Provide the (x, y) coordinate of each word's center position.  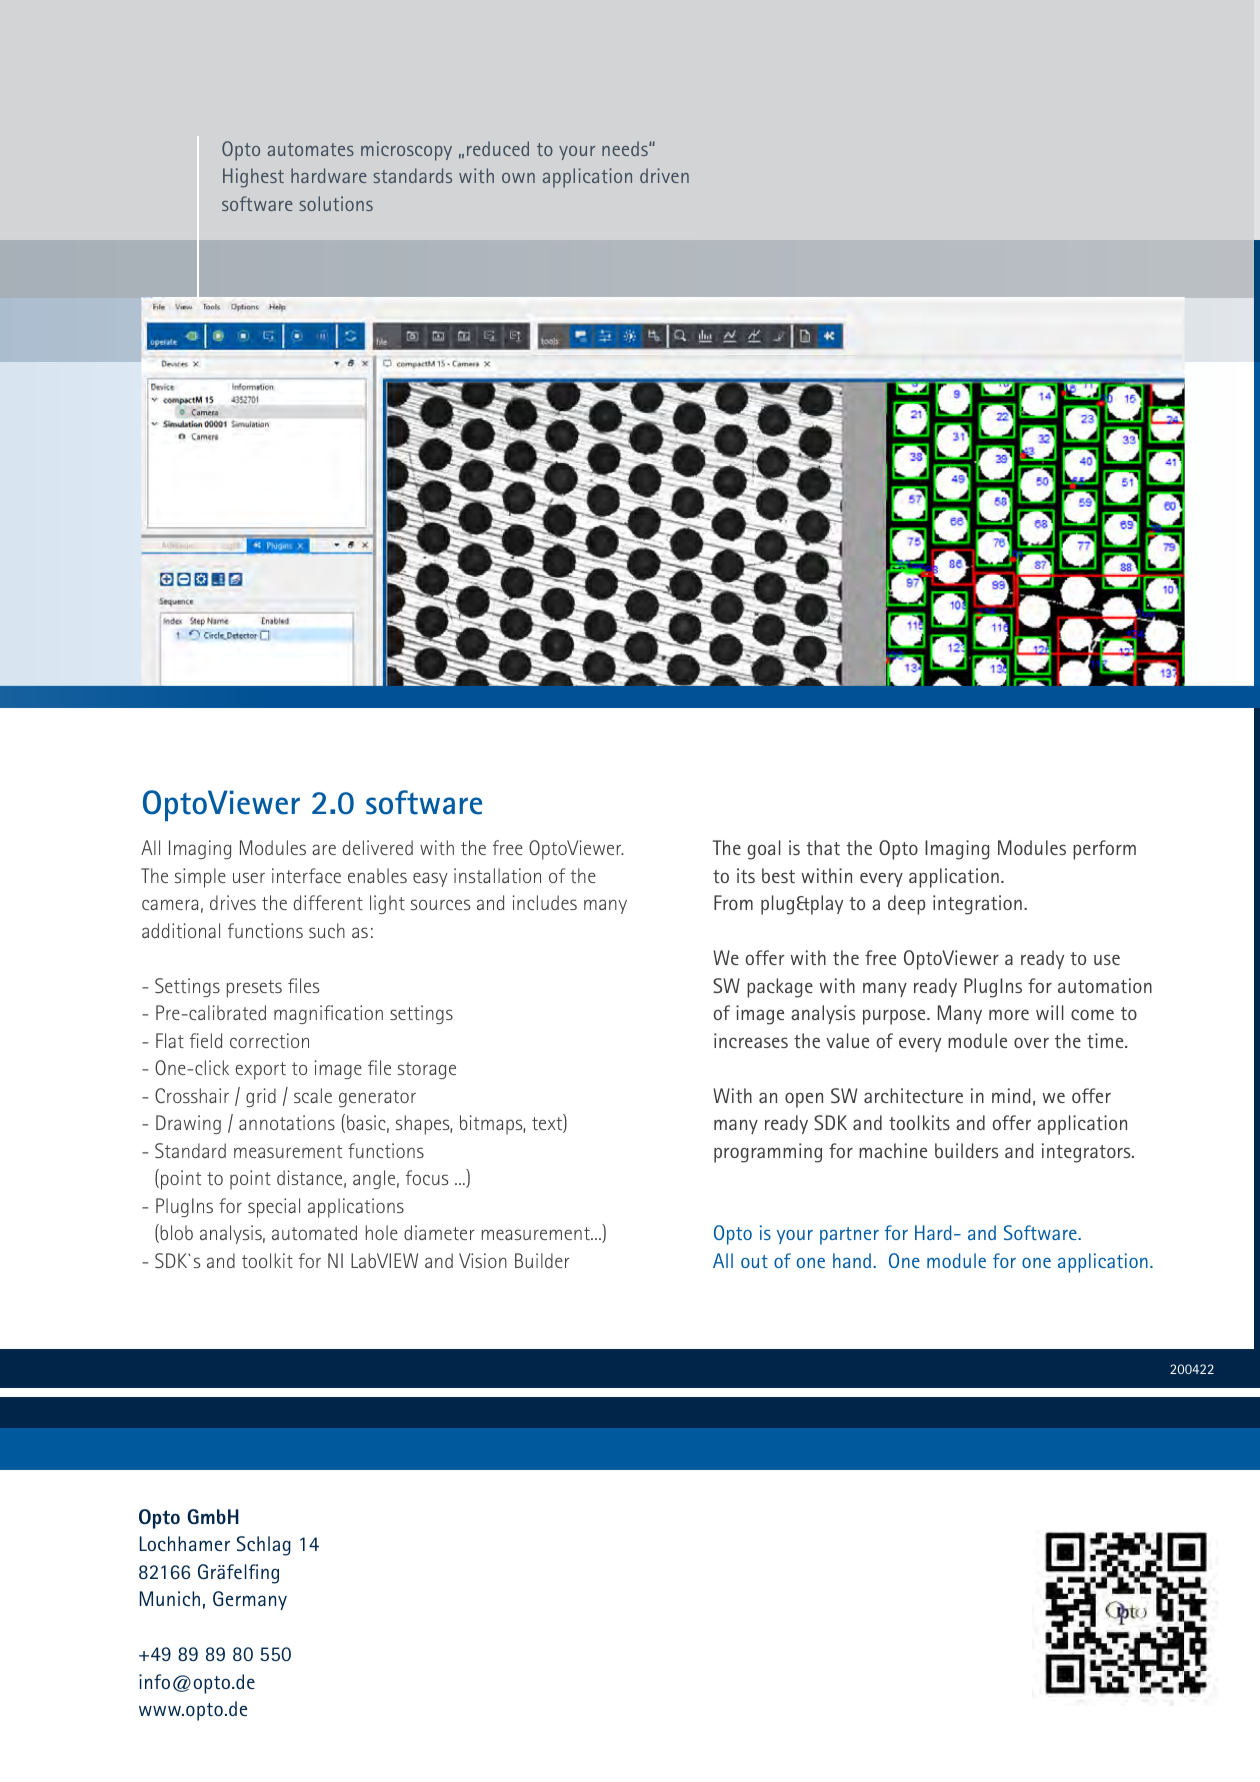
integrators (1087, 1153)
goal (764, 850)
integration (977, 905)
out (754, 1261)
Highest (253, 178)
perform (1104, 850)
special (274, 1208)
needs (626, 148)
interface (306, 875)
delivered (378, 847)
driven (664, 175)
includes (545, 902)
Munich (170, 1598)
